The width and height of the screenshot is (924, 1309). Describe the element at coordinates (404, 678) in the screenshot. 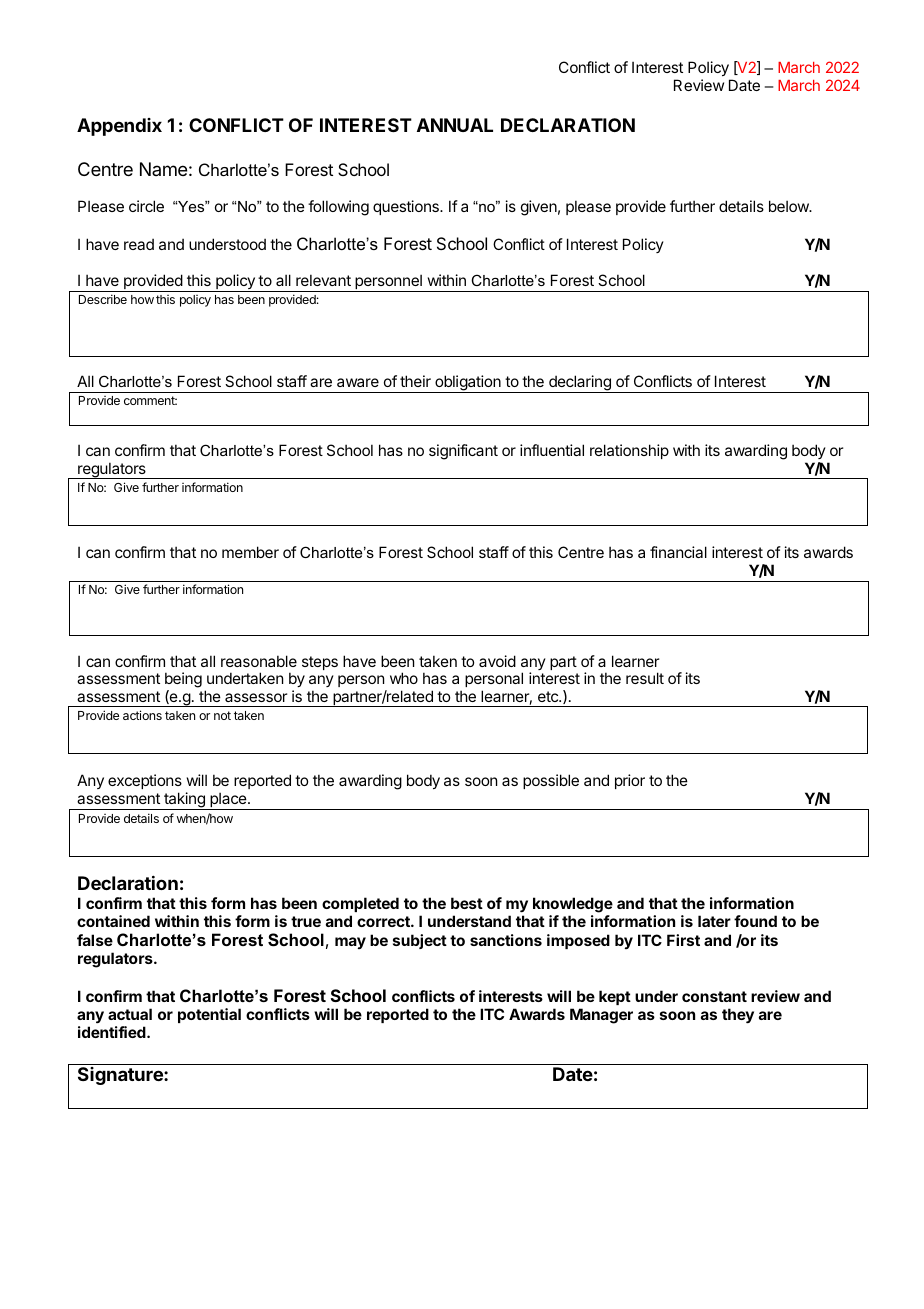

I see `who` at that location.
